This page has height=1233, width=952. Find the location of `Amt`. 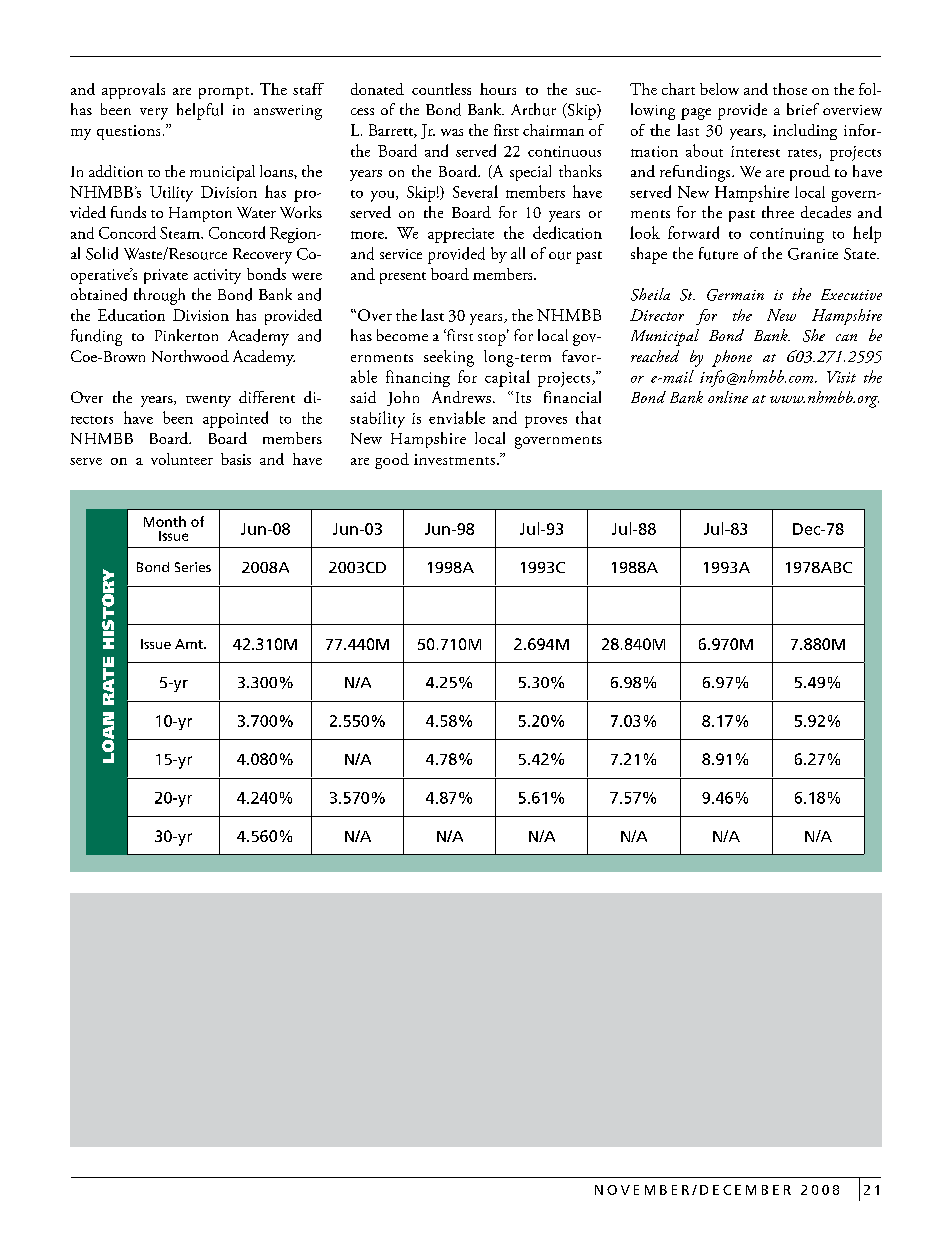

Amt is located at coordinates (190, 644).
